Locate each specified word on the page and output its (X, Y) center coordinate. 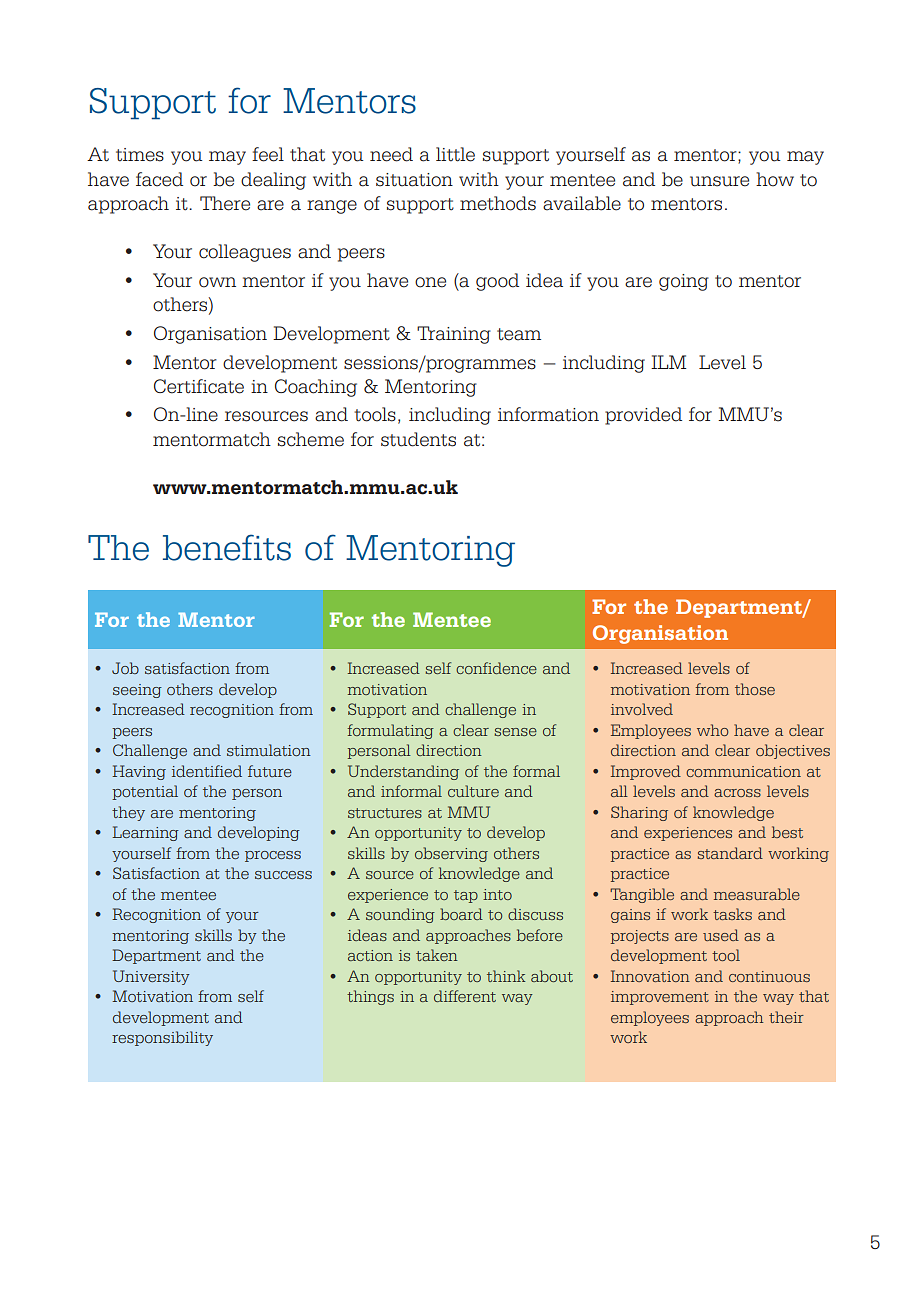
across (737, 793)
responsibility (162, 1038)
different (465, 996)
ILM (668, 362)
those (755, 689)
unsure (719, 181)
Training (454, 335)
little (455, 154)
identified (207, 771)
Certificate (199, 386)
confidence (496, 668)
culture (473, 791)
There (225, 203)
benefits (227, 547)
